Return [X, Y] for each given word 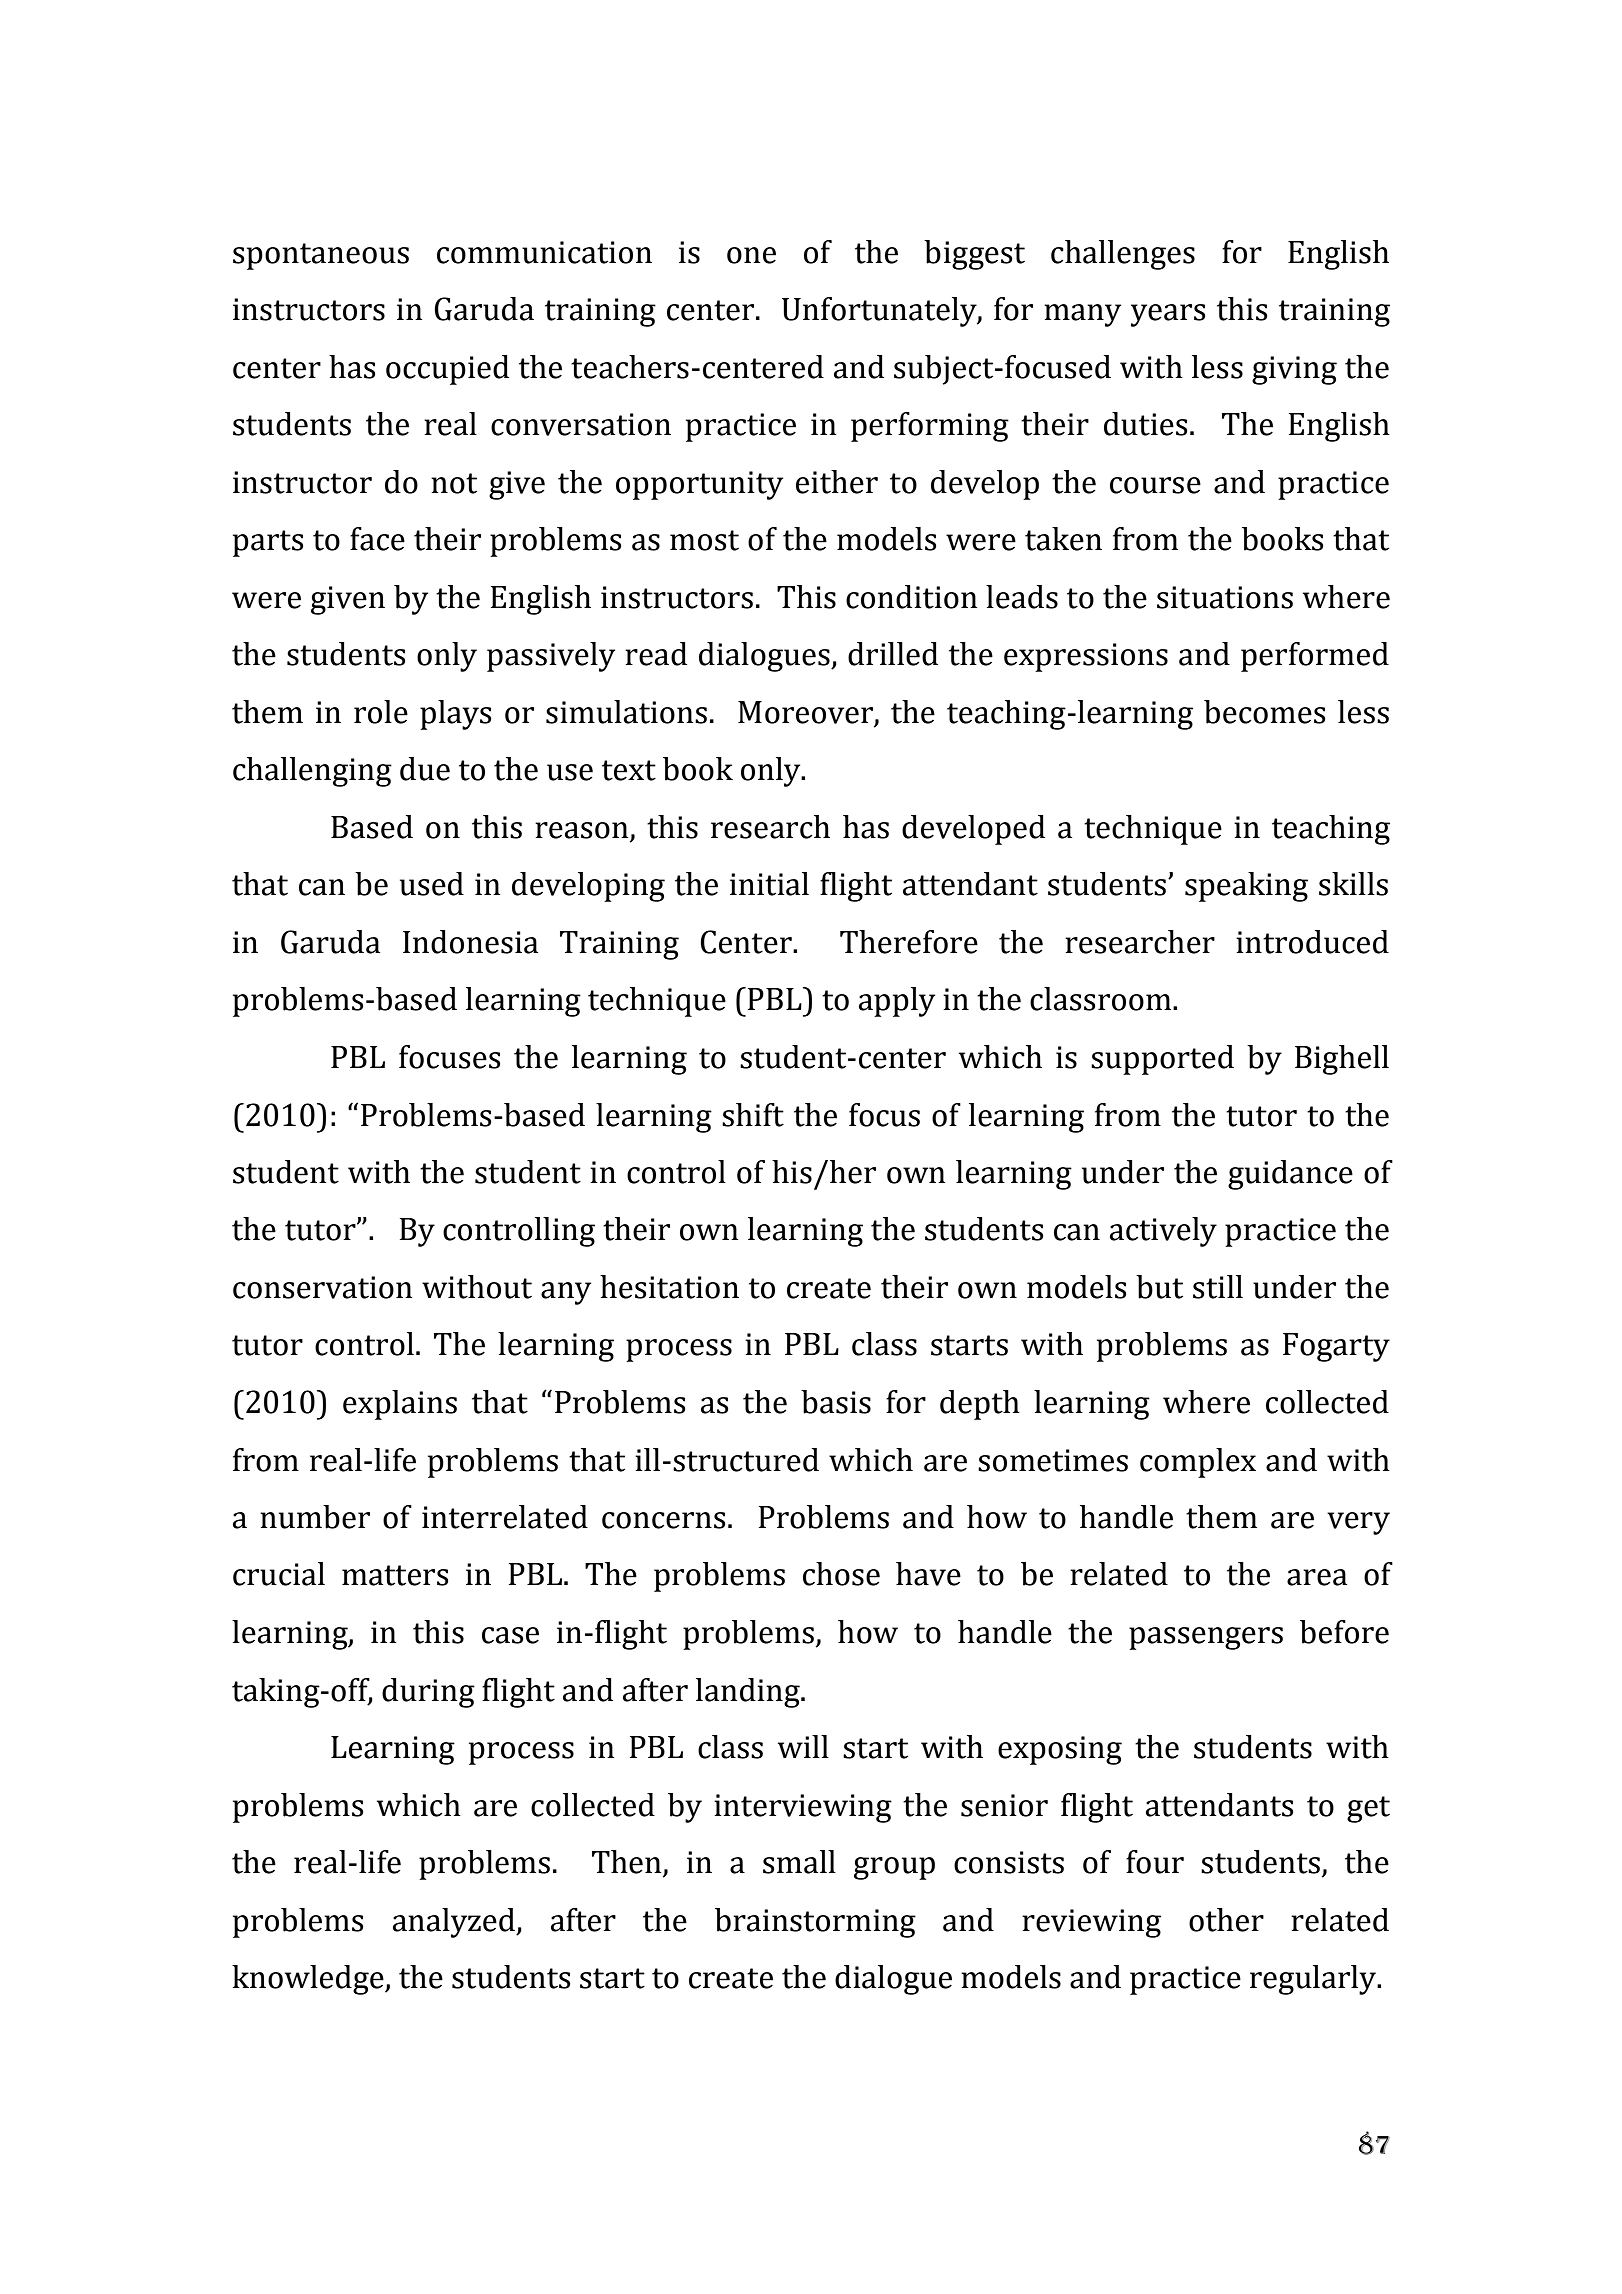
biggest [974, 255]
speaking [1246, 887]
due [425, 769]
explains [400, 1405]
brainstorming [815, 1923]
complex [1198, 1463]
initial [769, 884]
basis [836, 1402]
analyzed [455, 1923]
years [1168, 315]
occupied [447, 370]
